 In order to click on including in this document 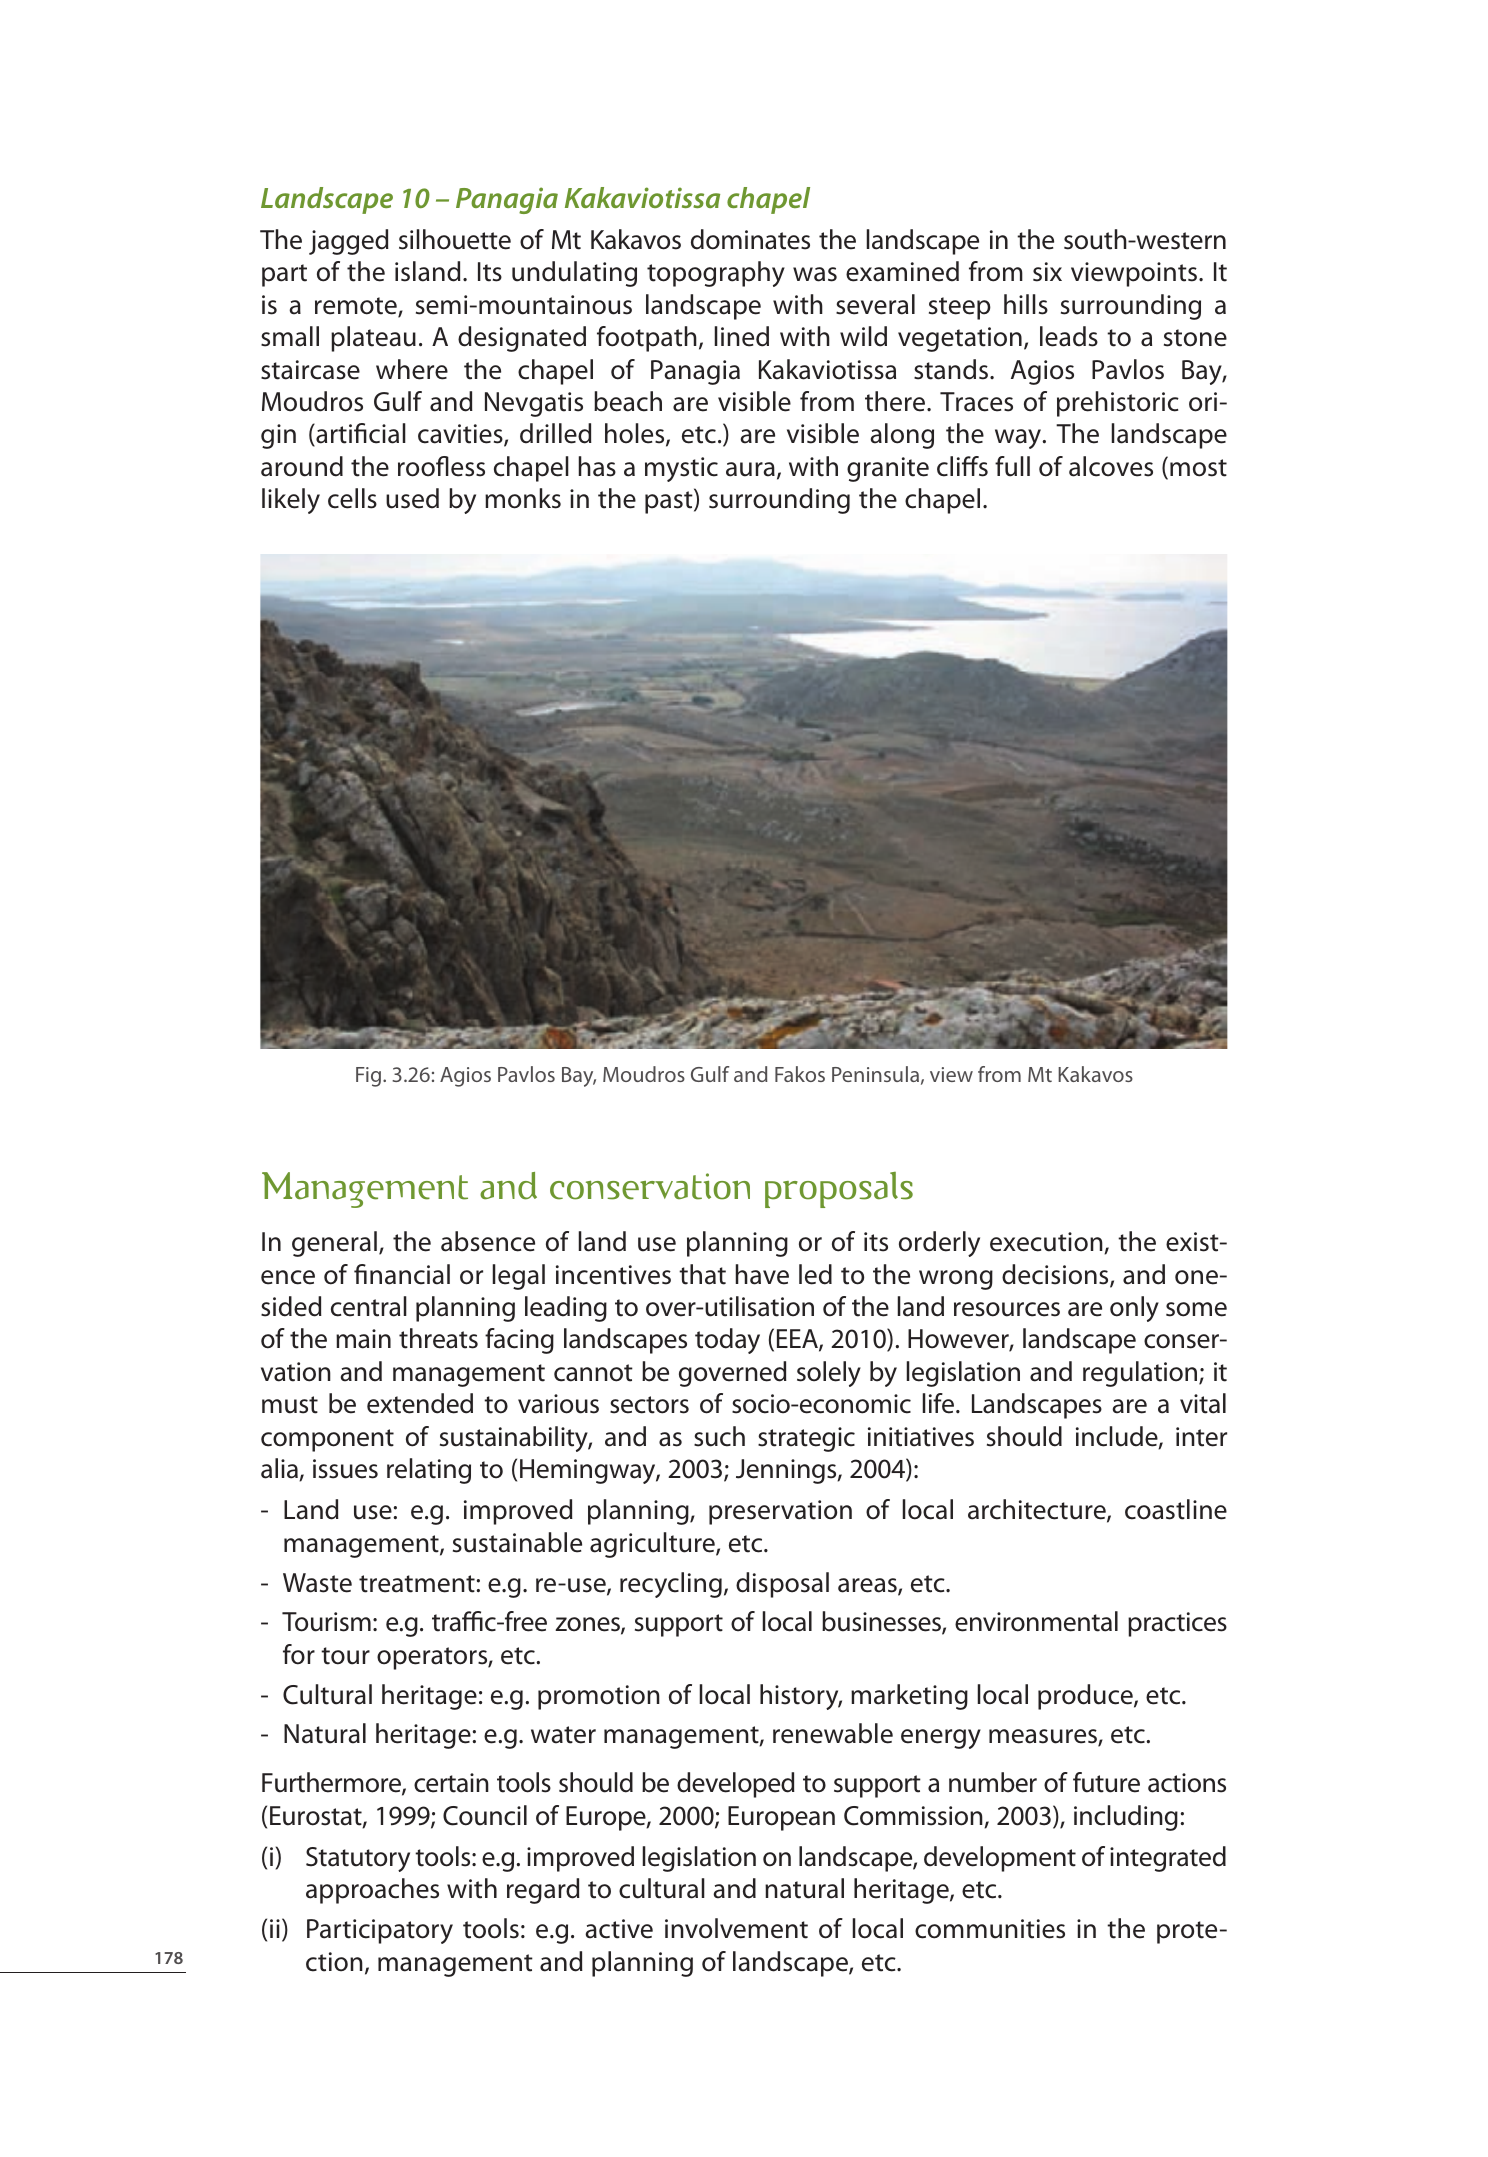, I will do `click(1126, 1818)`.
